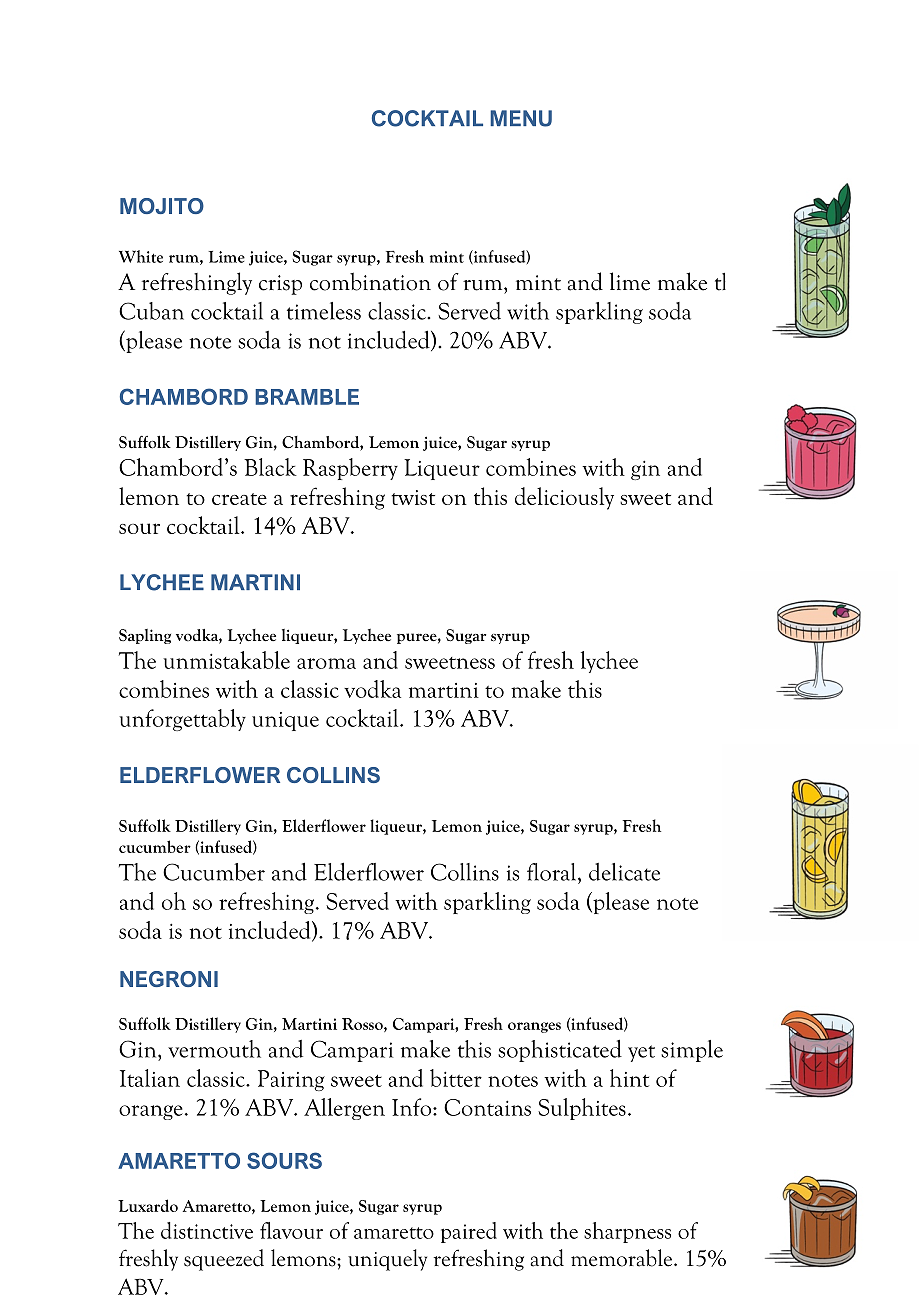  I want to click on distinctive, so click(207, 1230).
